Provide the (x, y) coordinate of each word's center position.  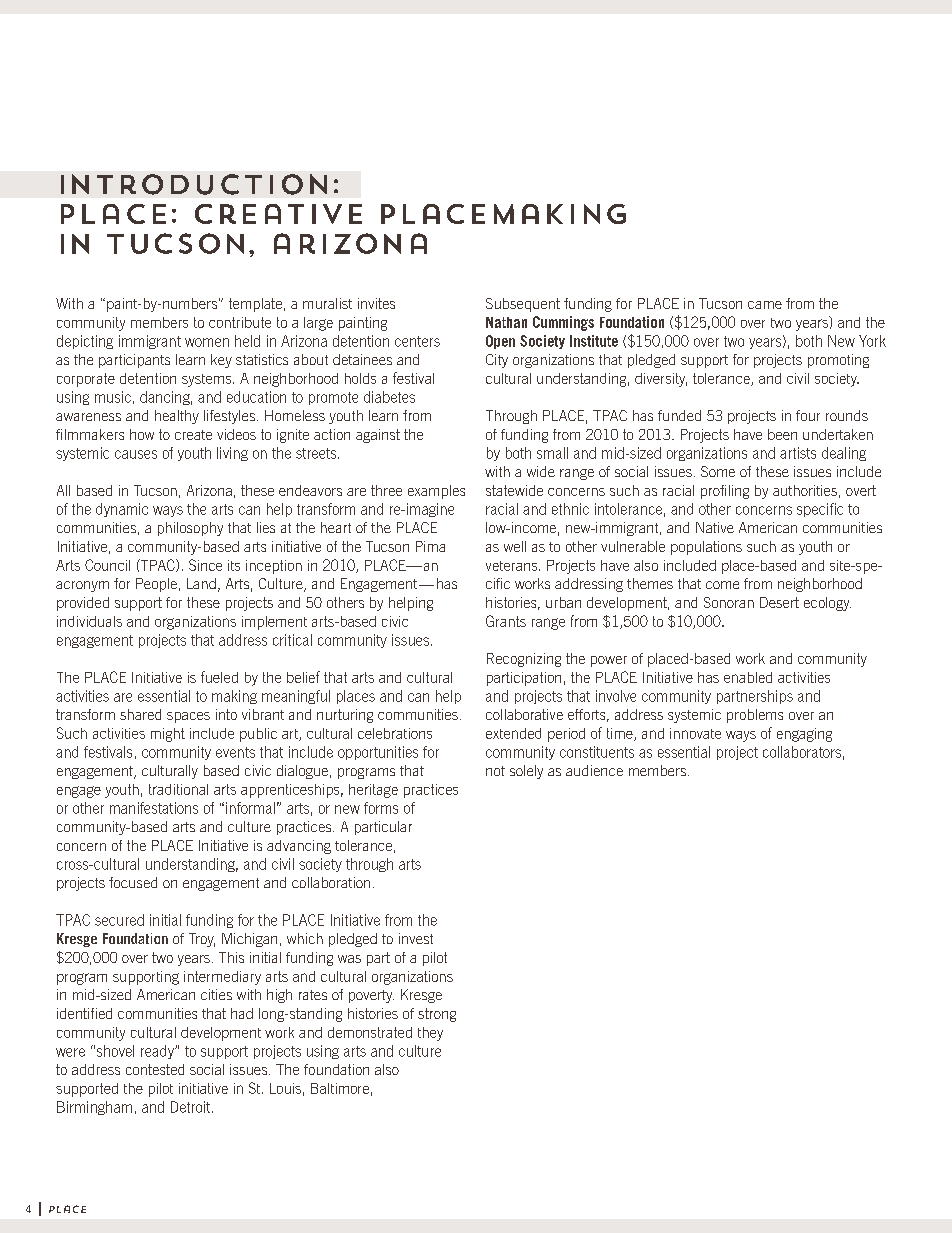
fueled (219, 677)
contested (155, 1069)
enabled (748, 677)
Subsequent (523, 305)
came (765, 305)
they (430, 1034)
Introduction (194, 184)
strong (437, 1015)
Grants (506, 621)
